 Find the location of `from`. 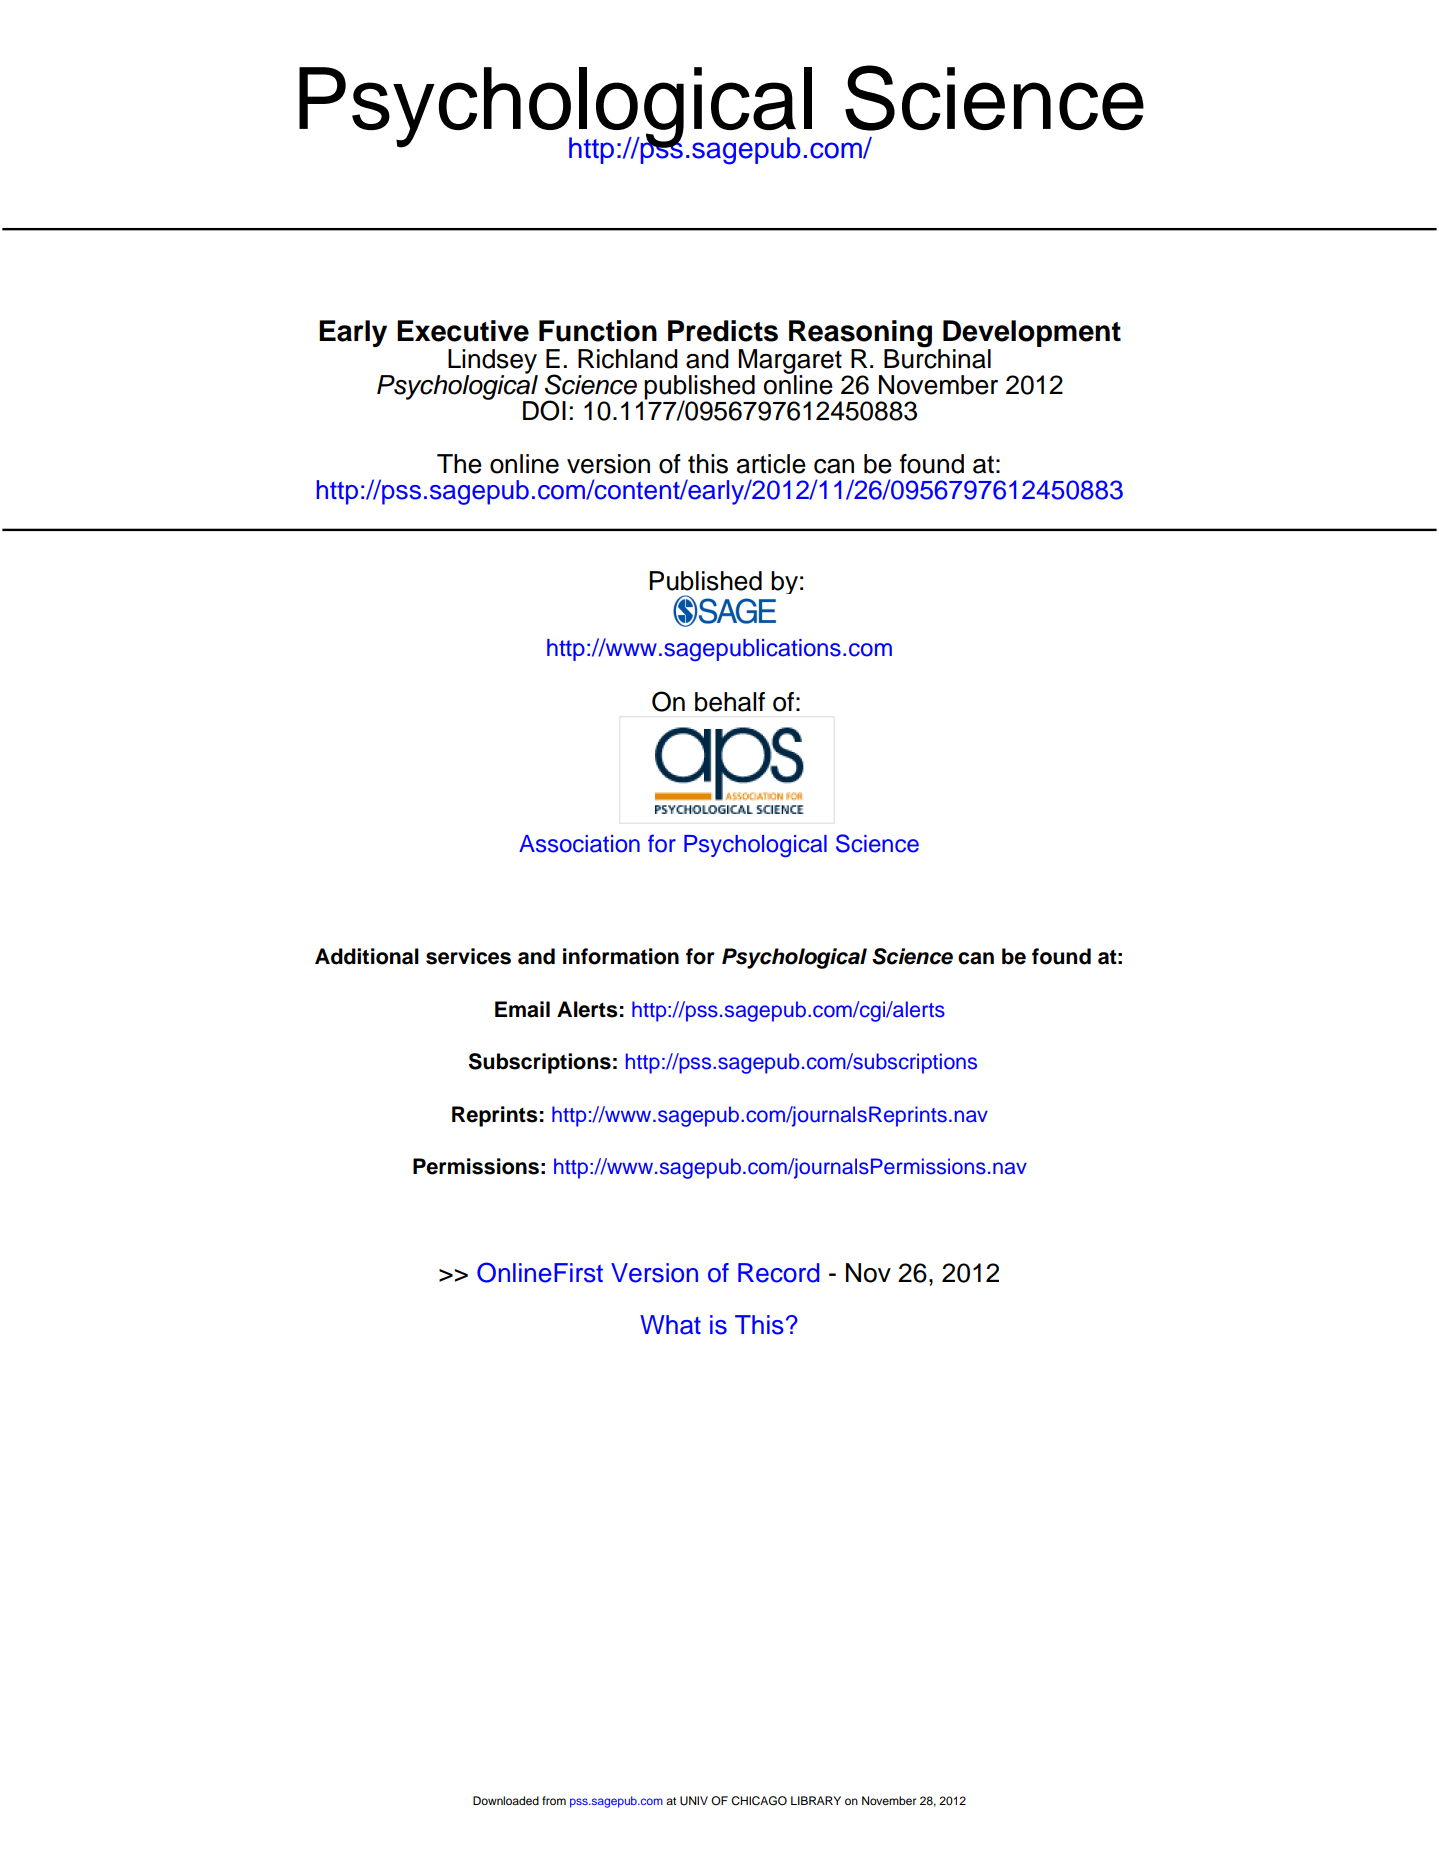

from is located at coordinates (554, 1800).
